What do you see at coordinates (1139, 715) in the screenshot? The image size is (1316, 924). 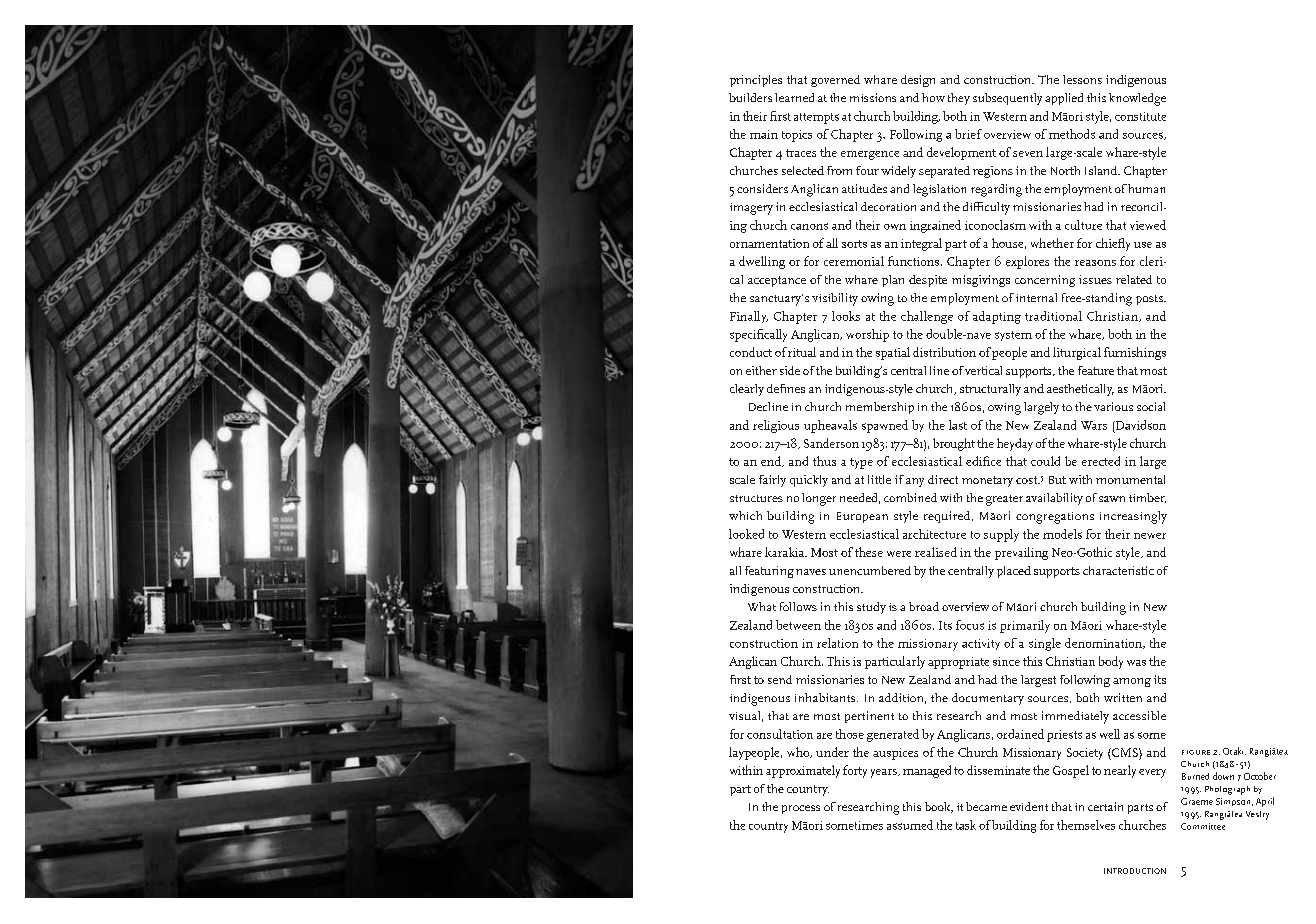 I see `accessible` at bounding box center [1139, 715].
